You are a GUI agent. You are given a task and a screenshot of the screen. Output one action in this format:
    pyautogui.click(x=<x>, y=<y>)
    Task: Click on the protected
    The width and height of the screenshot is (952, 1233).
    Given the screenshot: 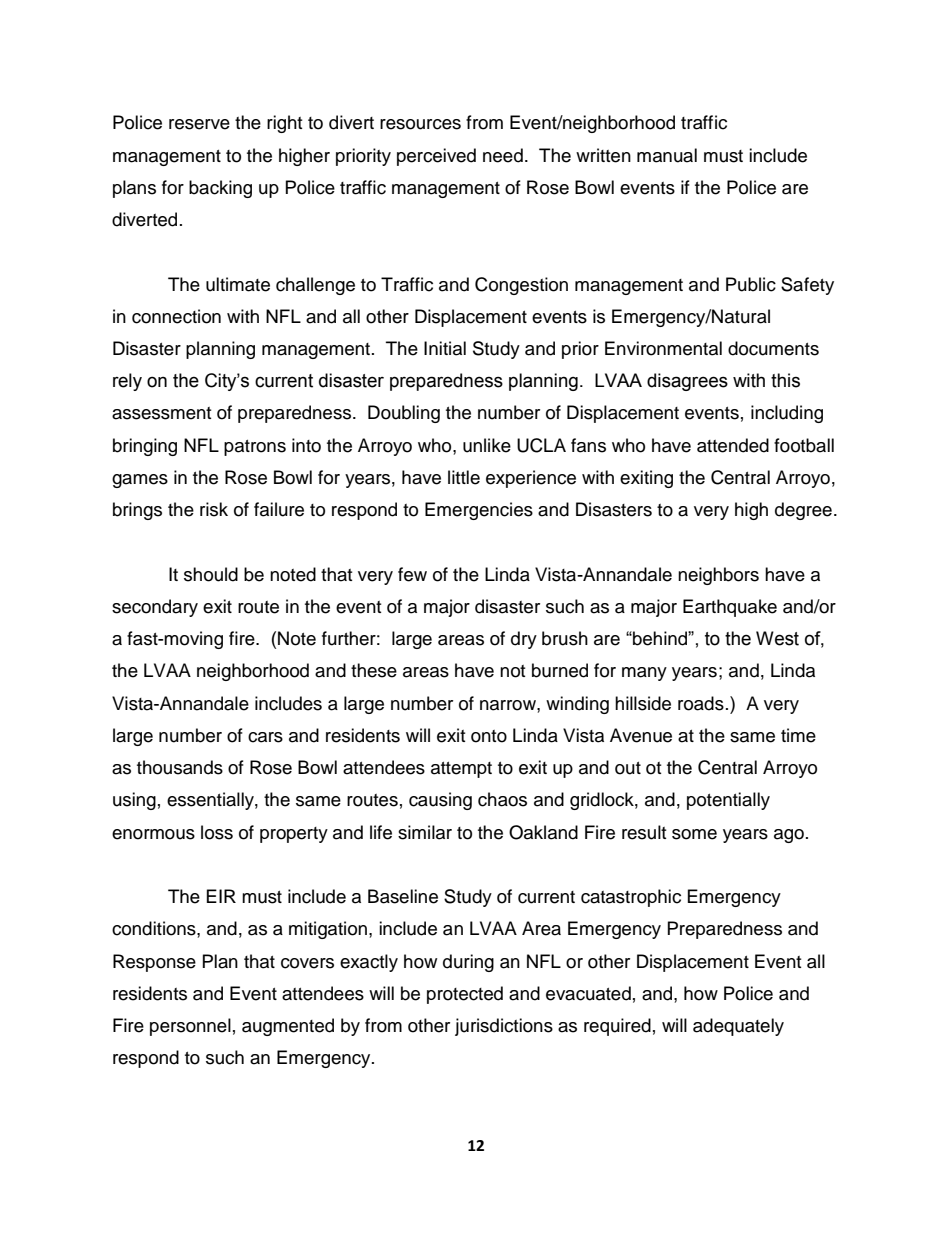 What is the action you would take?
    pyautogui.click(x=465, y=995)
